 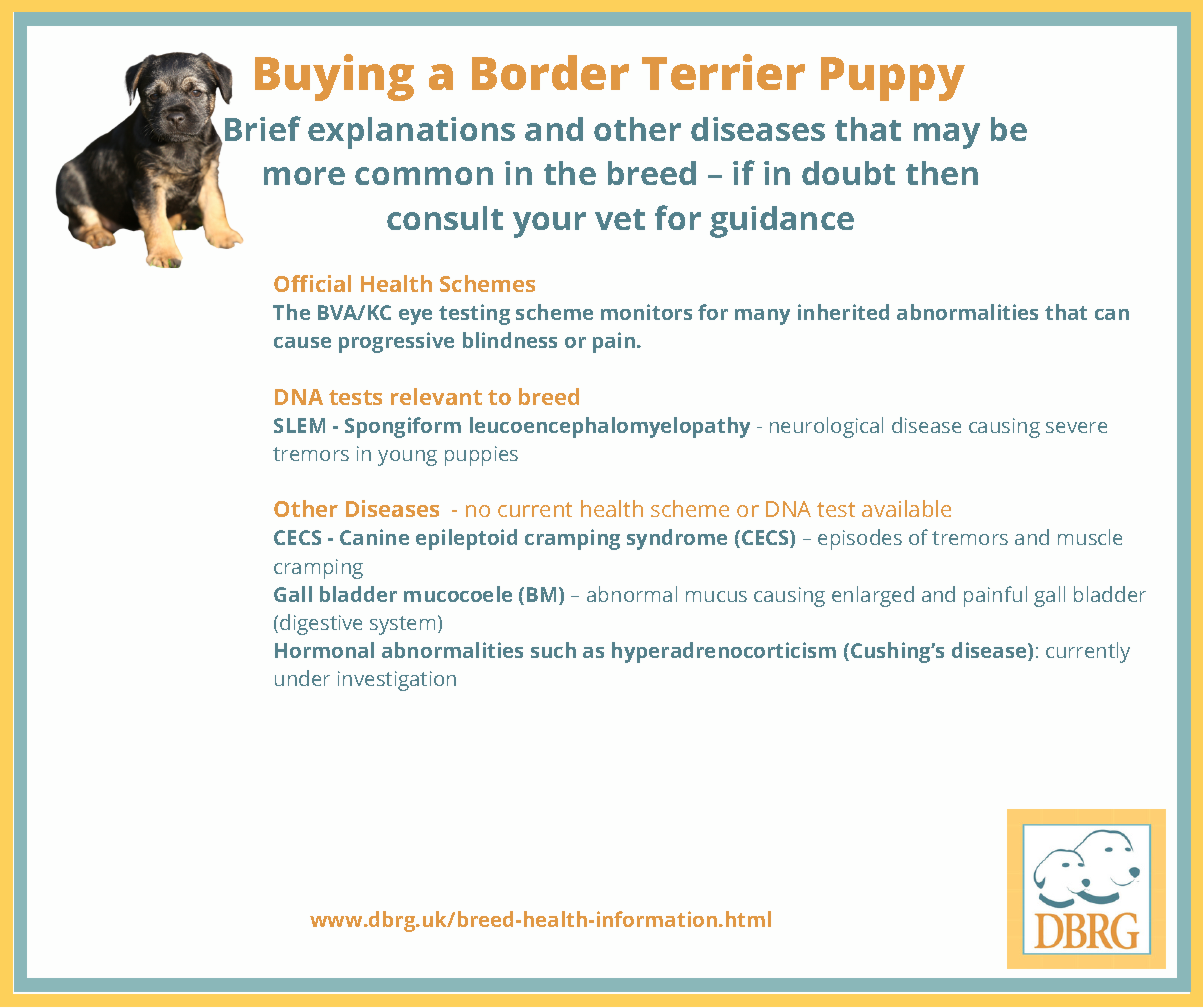 I want to click on syndrome, so click(x=677, y=539).
